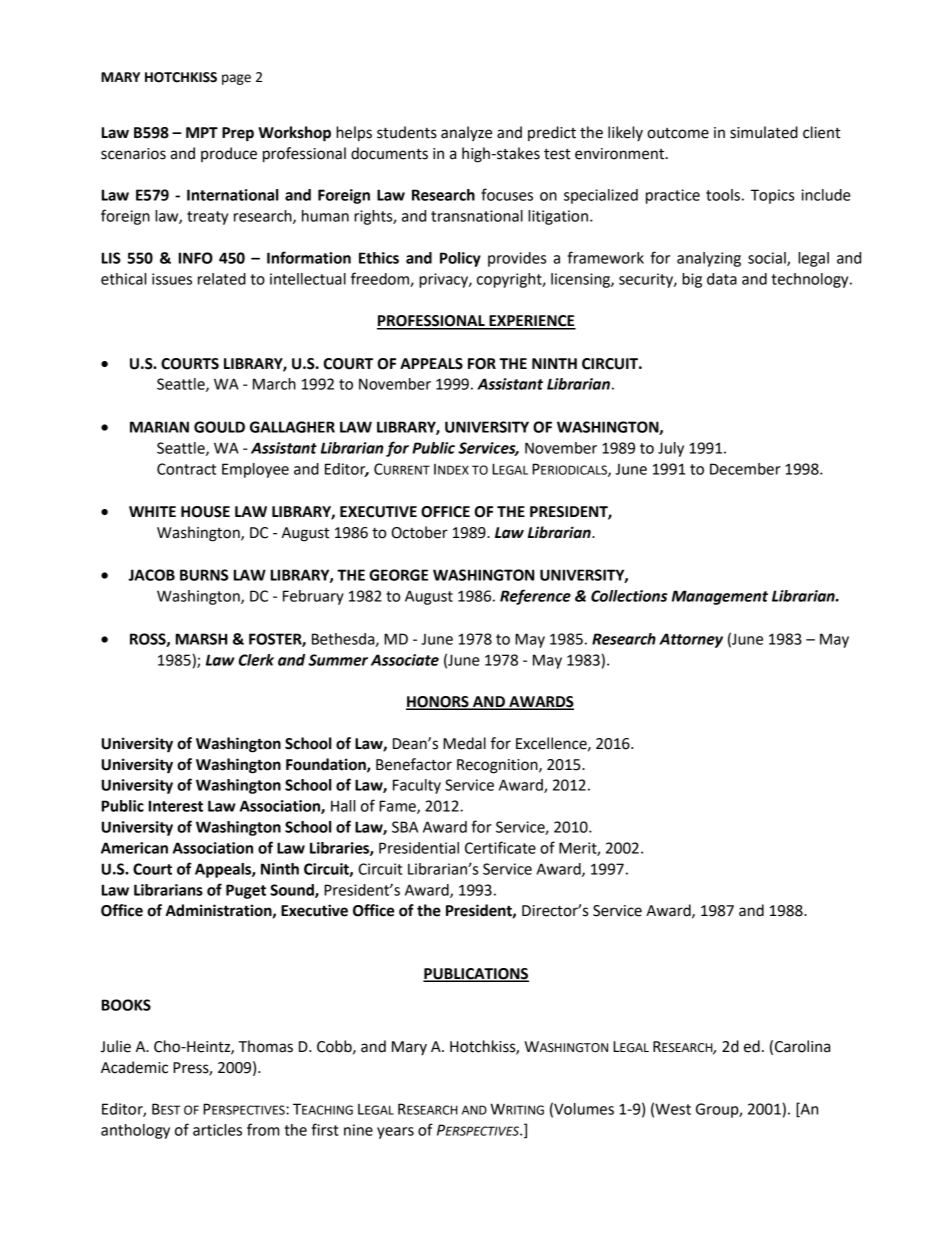 The width and height of the screenshot is (952, 1233). I want to click on GOULD, so click(219, 427).
